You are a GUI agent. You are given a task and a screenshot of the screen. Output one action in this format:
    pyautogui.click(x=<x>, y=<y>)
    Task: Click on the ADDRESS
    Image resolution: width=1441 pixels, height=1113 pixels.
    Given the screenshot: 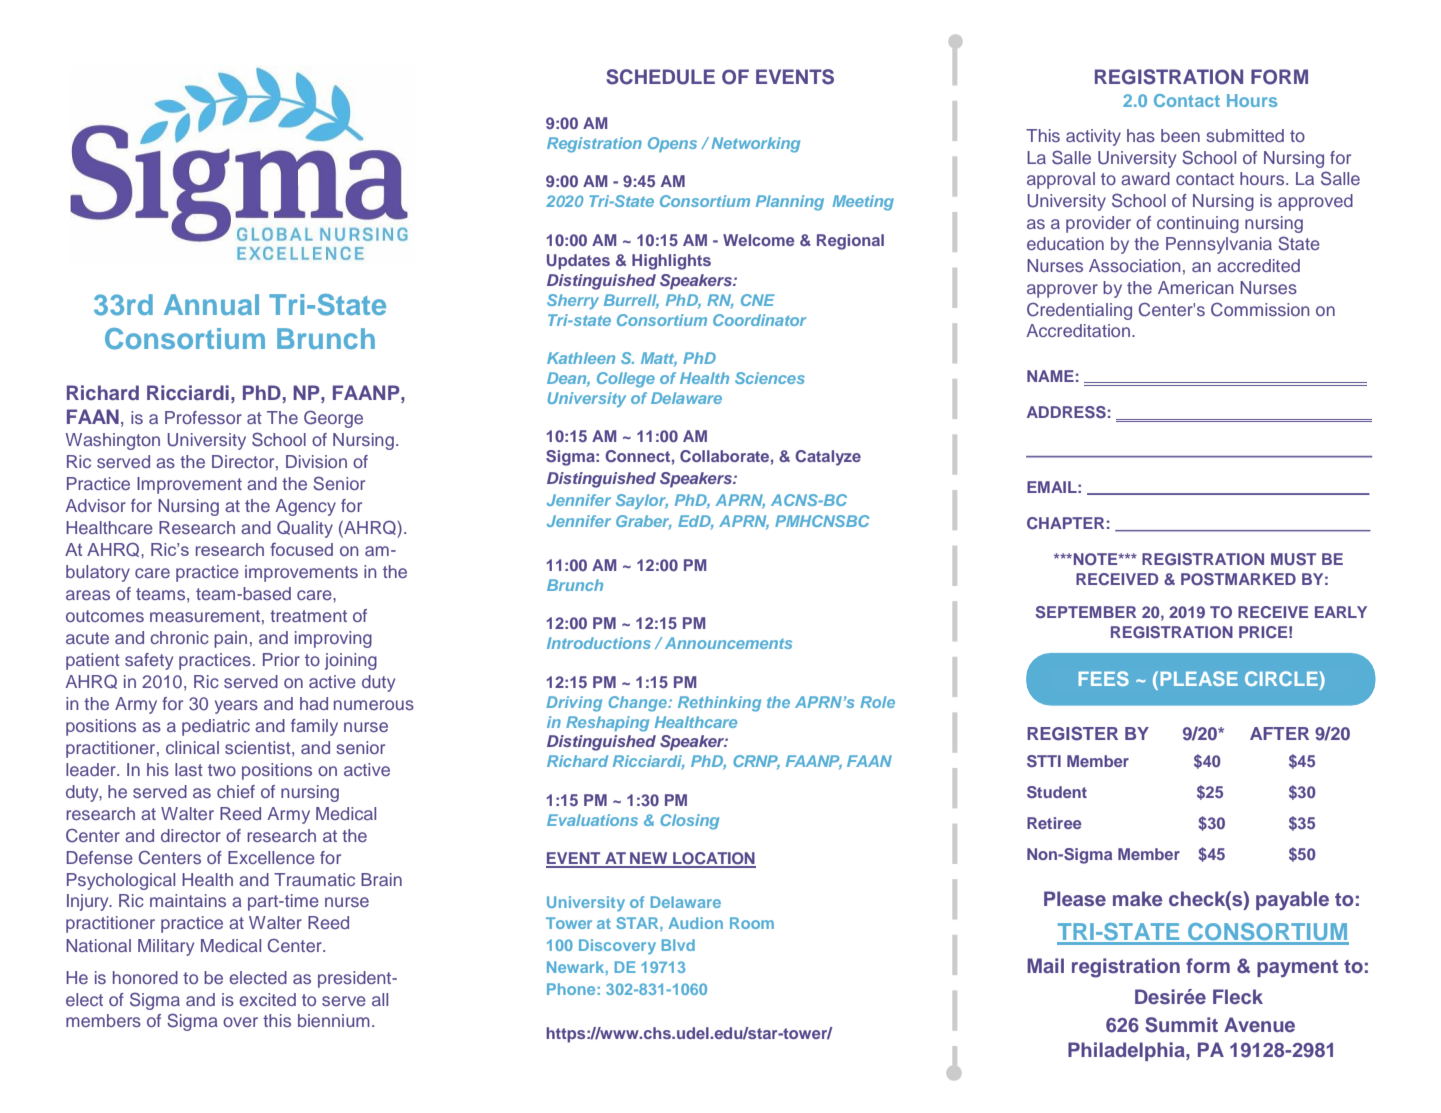 What is the action you would take?
    pyautogui.click(x=1066, y=412)
